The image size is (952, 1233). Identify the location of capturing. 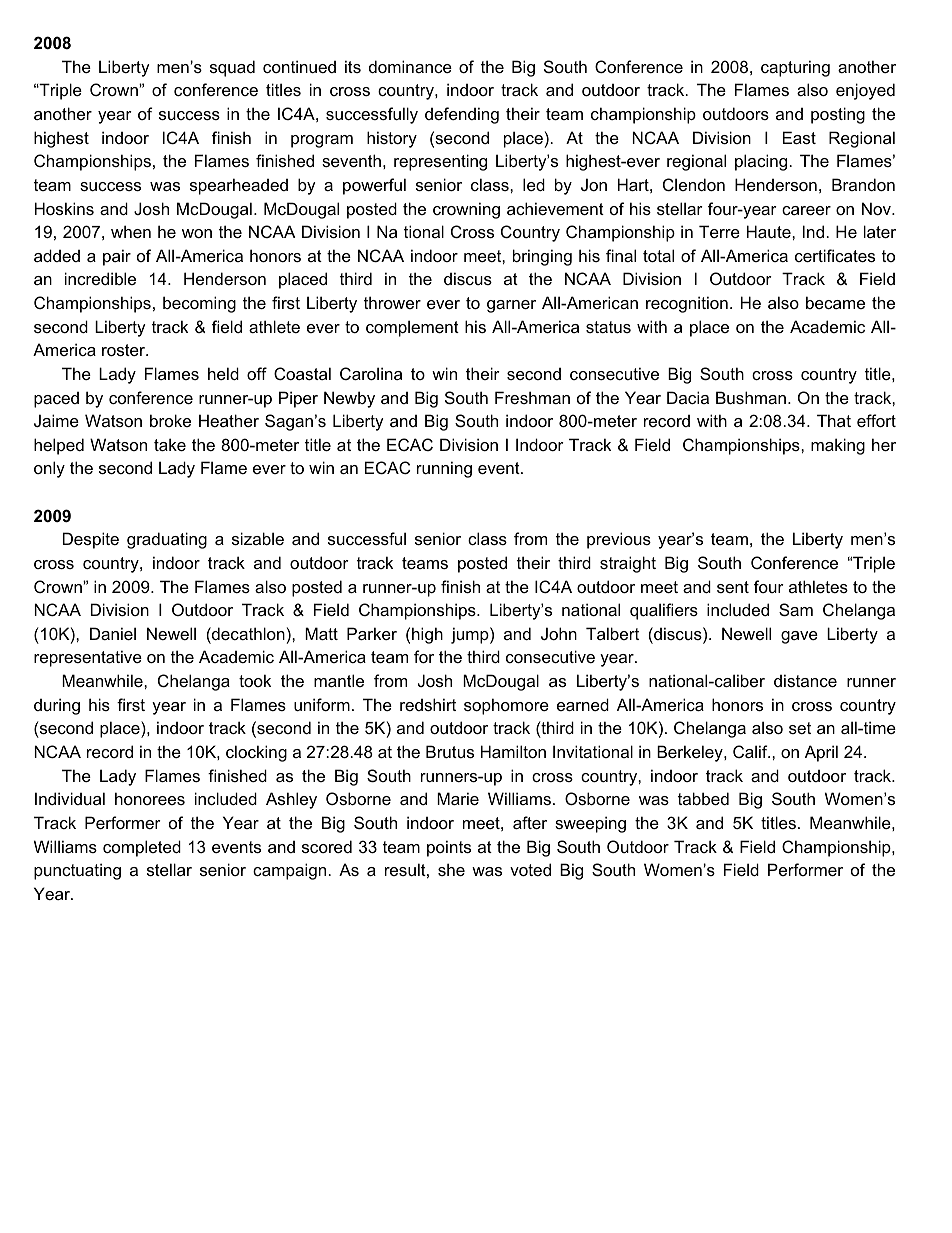
(795, 68).
